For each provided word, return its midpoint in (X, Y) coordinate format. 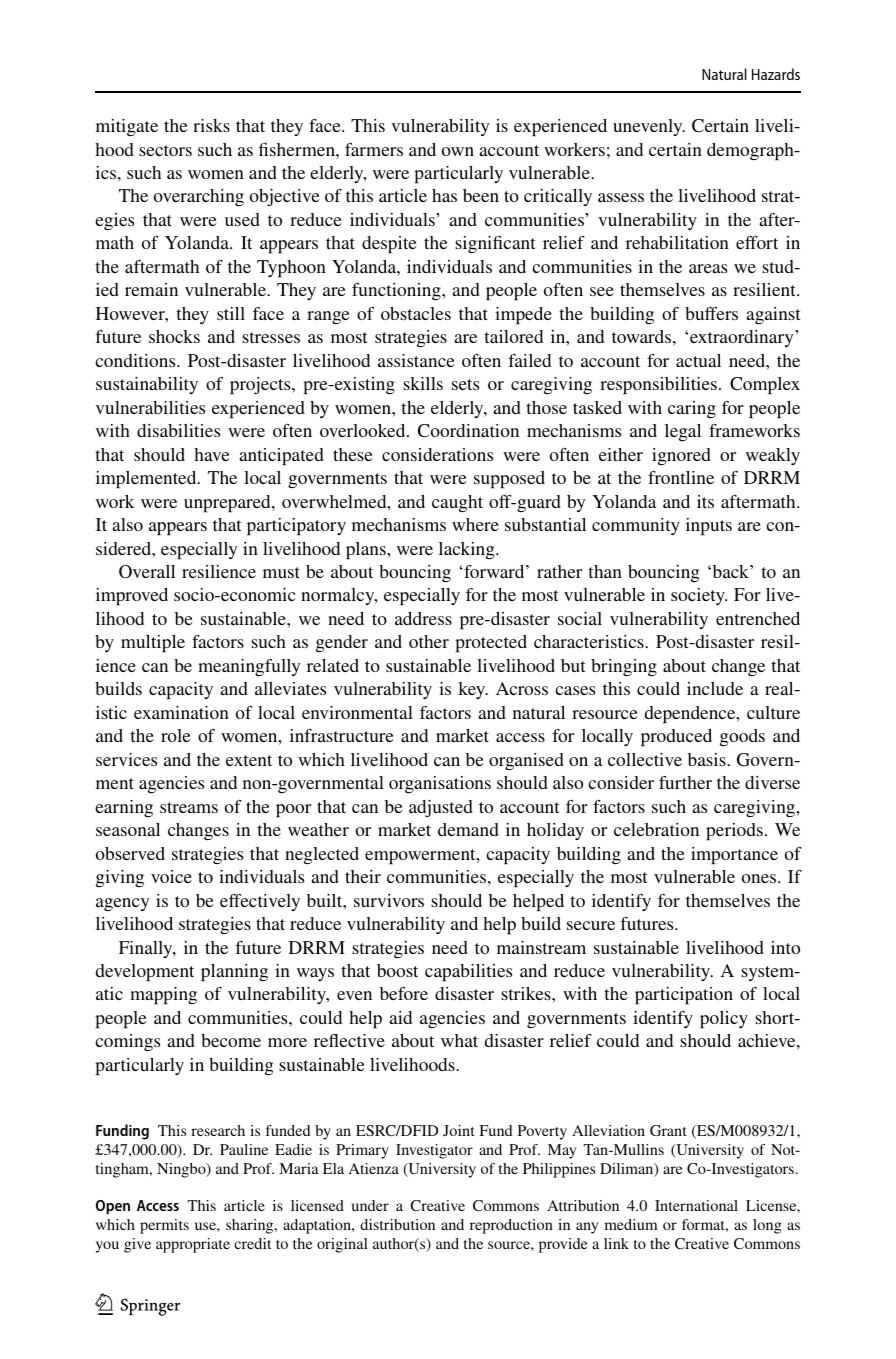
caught (457, 503)
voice (171, 876)
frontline (681, 477)
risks (211, 125)
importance (734, 856)
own (458, 151)
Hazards (776, 74)
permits (164, 1226)
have (212, 454)
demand (468, 829)
